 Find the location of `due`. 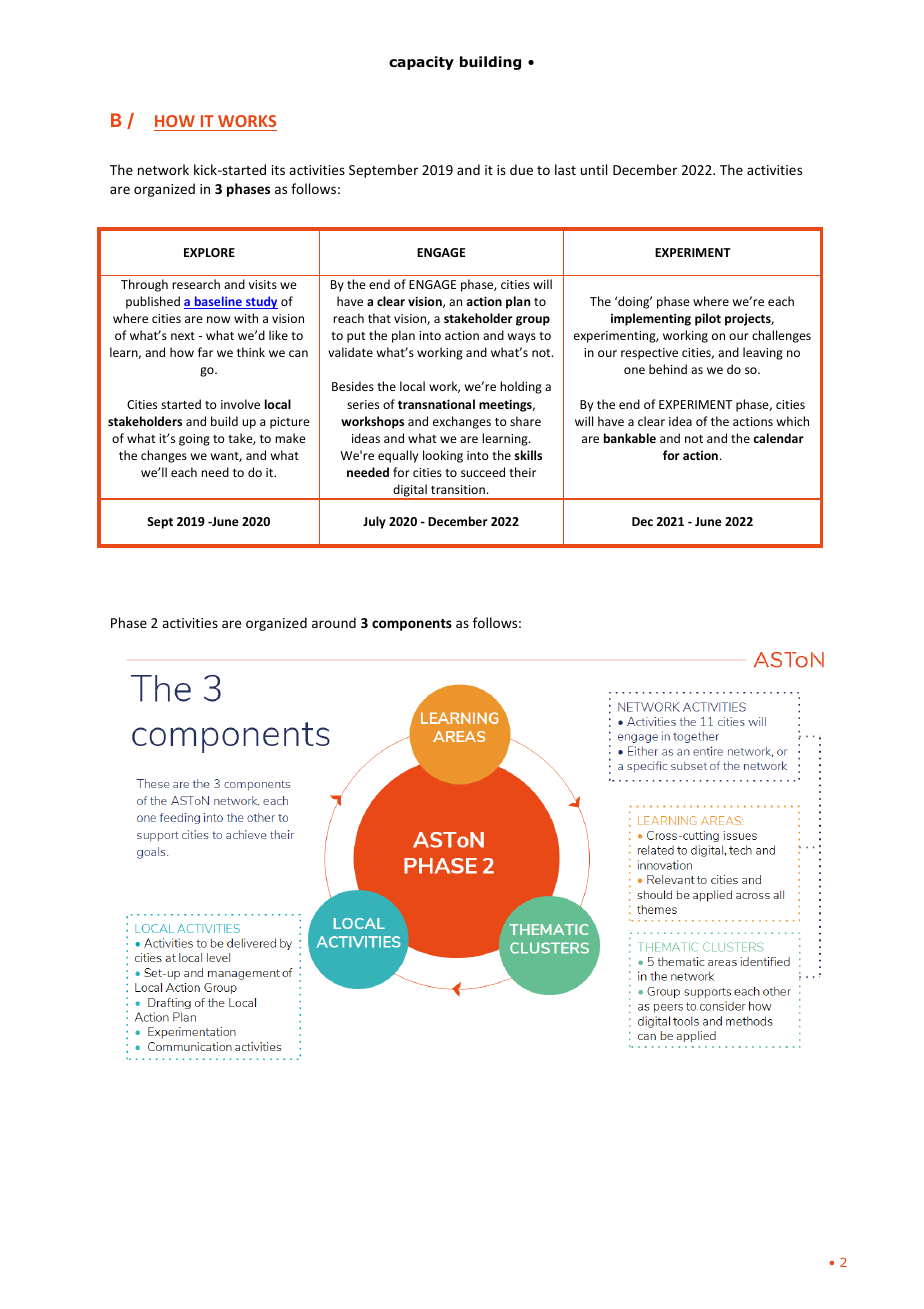

due is located at coordinates (521, 169).
